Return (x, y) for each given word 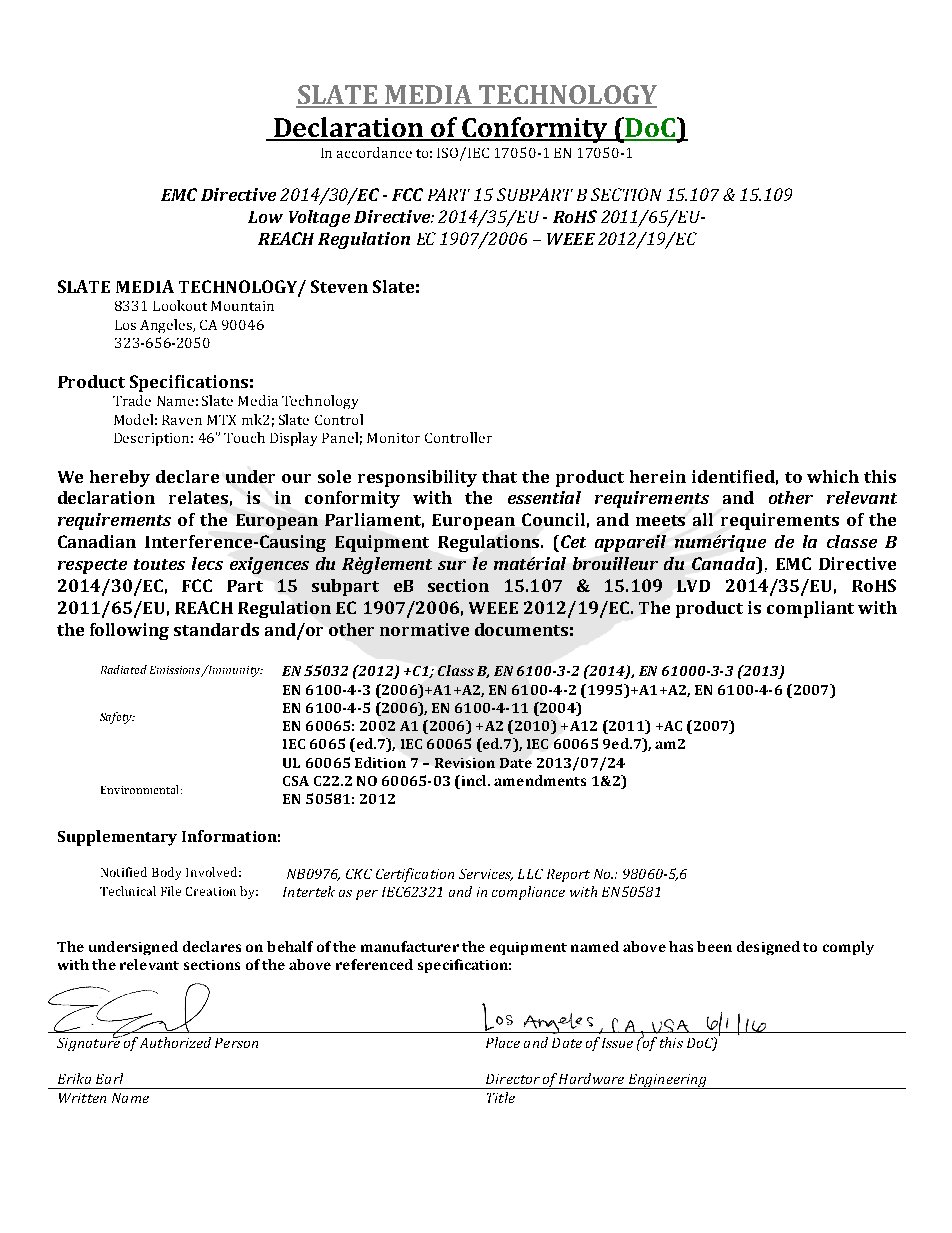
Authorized (175, 1042)
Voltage (319, 218)
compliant (810, 609)
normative (424, 629)
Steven (339, 286)
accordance (374, 152)
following (129, 631)
